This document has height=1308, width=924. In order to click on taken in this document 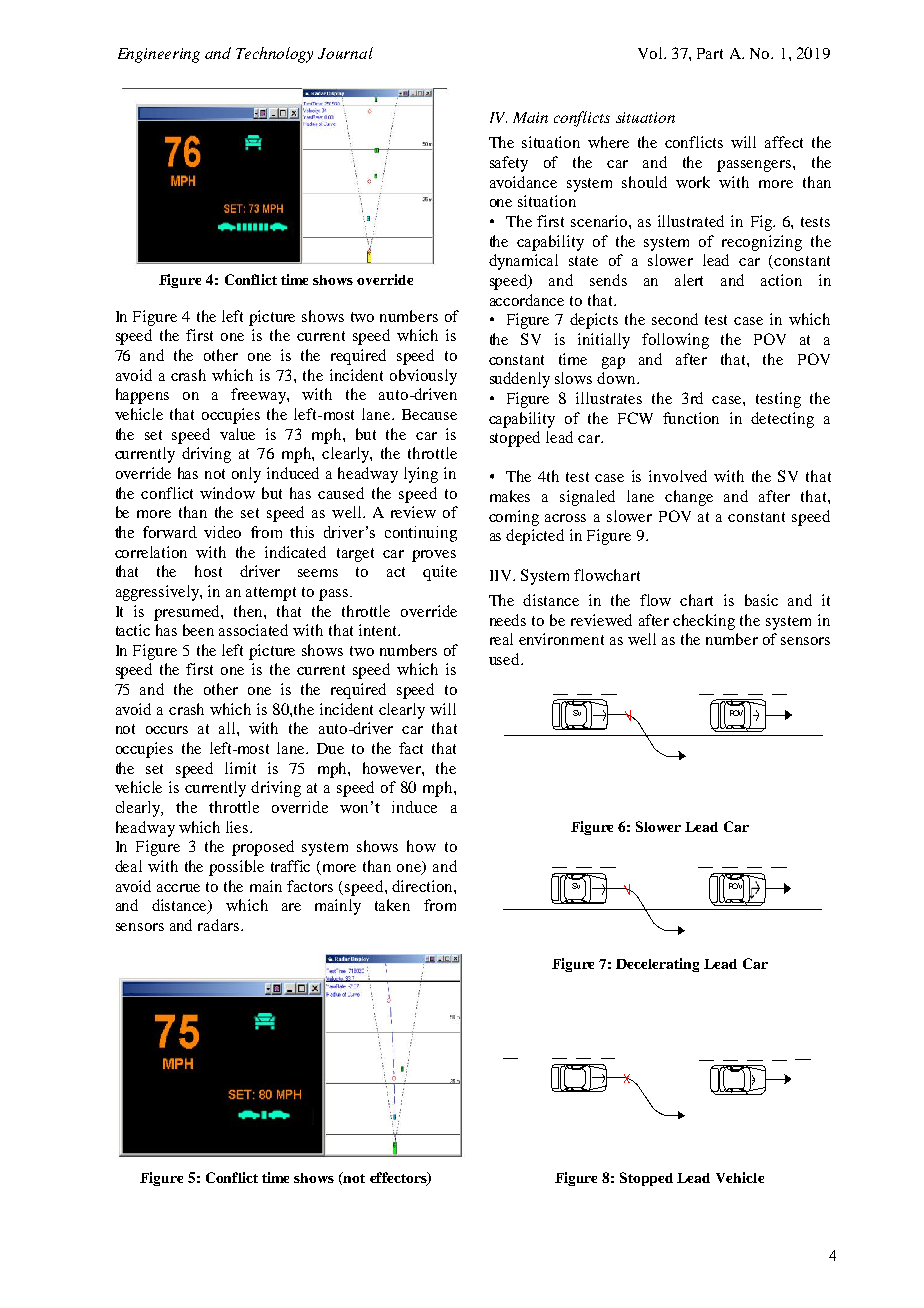, I will do `click(392, 905)`.
